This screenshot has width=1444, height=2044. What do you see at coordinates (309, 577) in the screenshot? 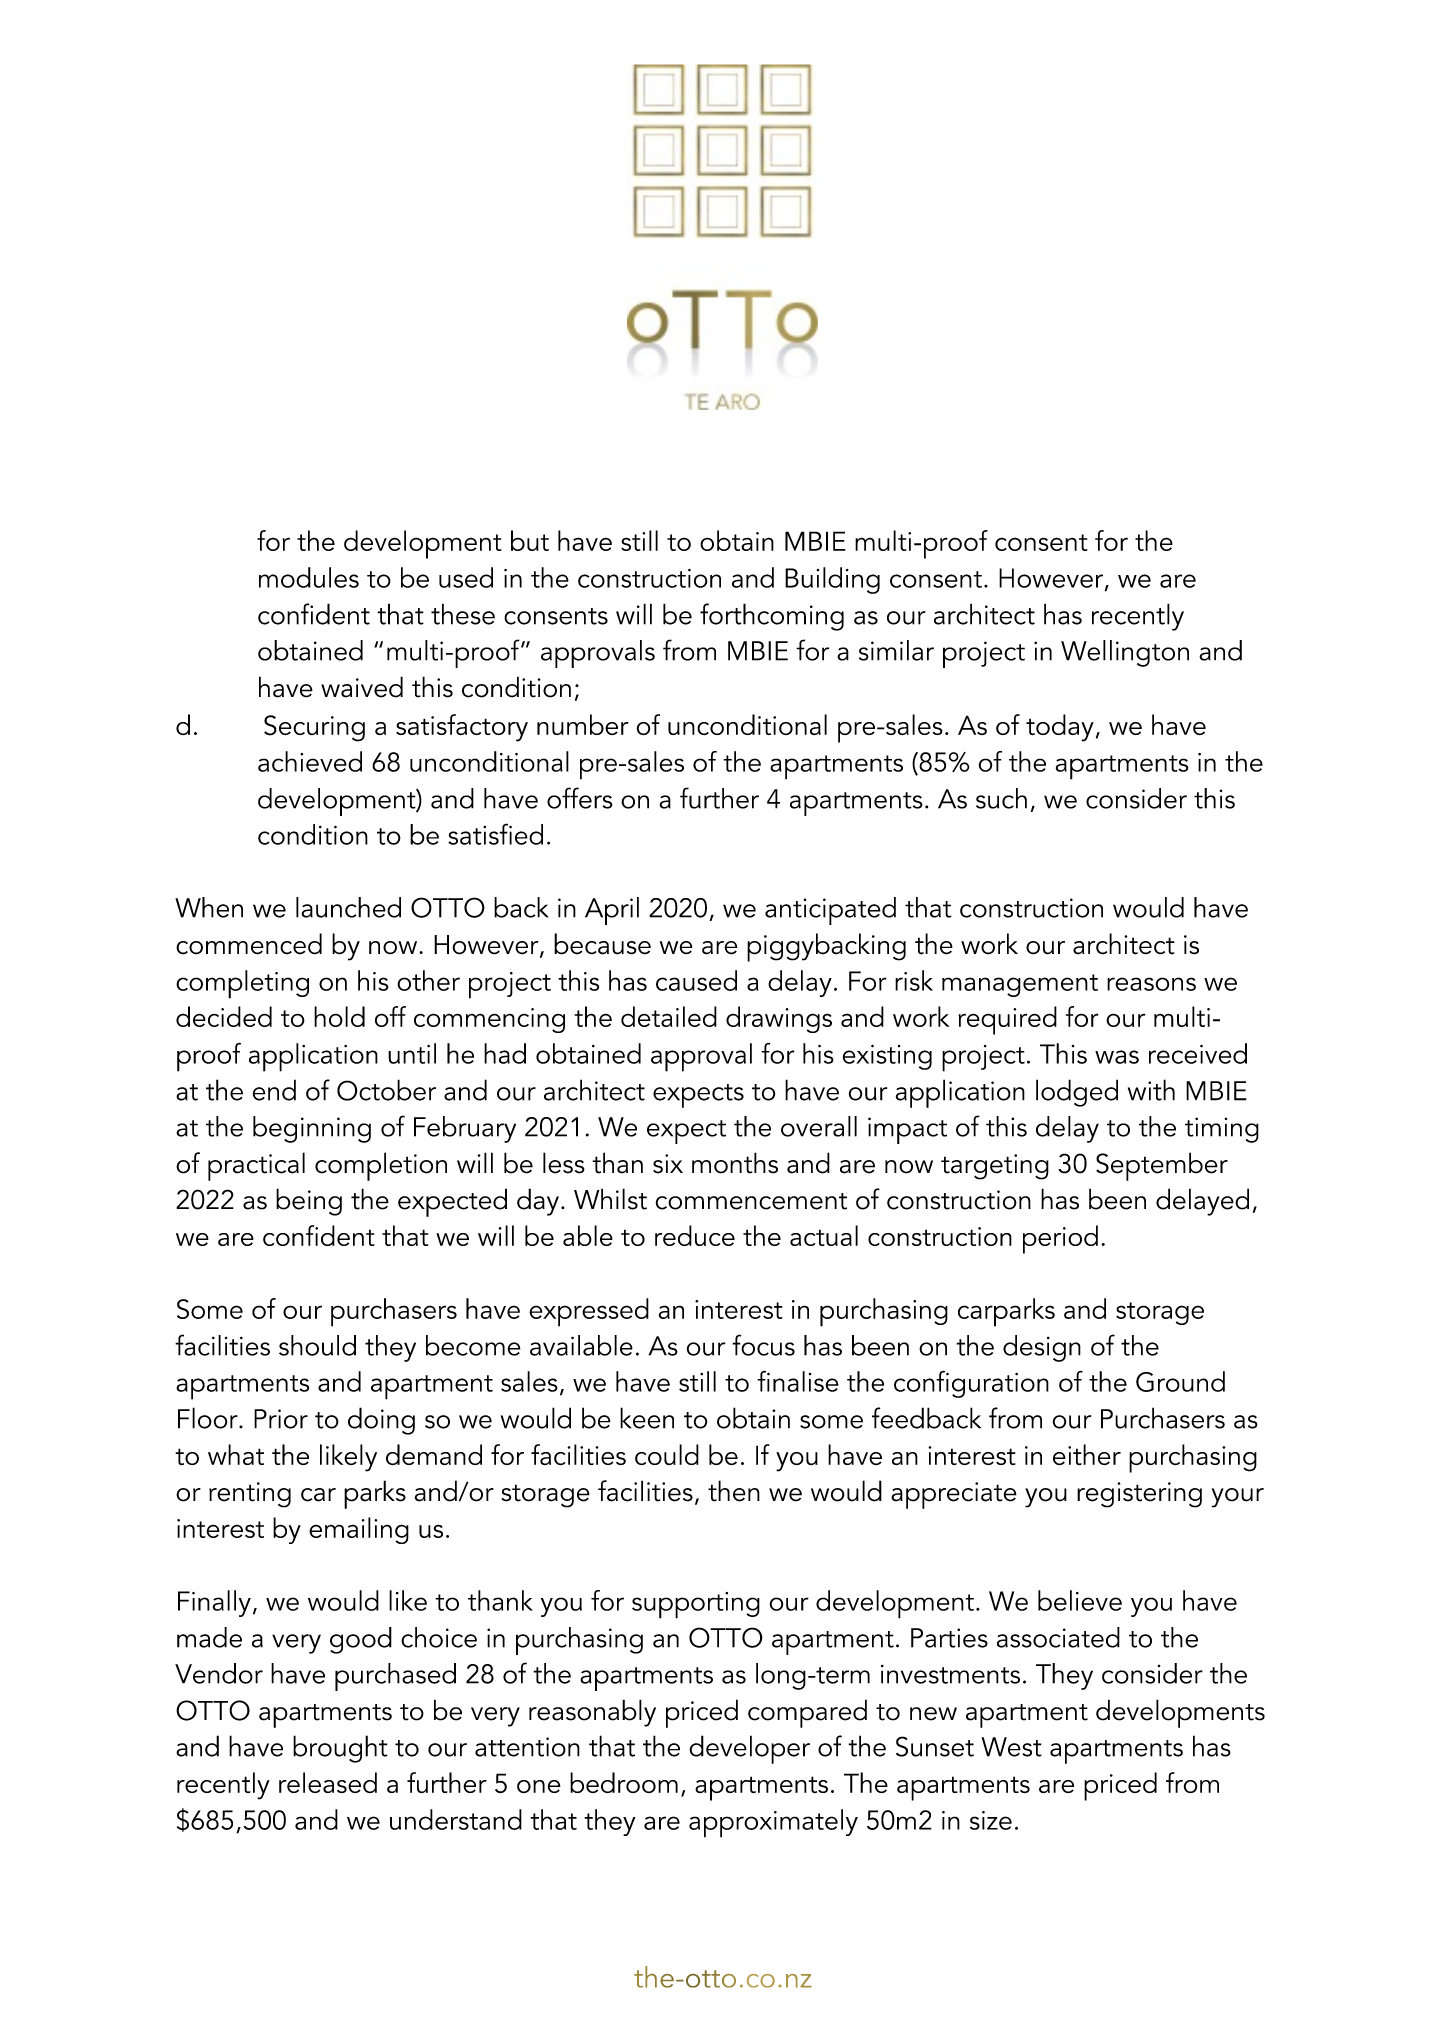
I see `modules` at bounding box center [309, 577].
